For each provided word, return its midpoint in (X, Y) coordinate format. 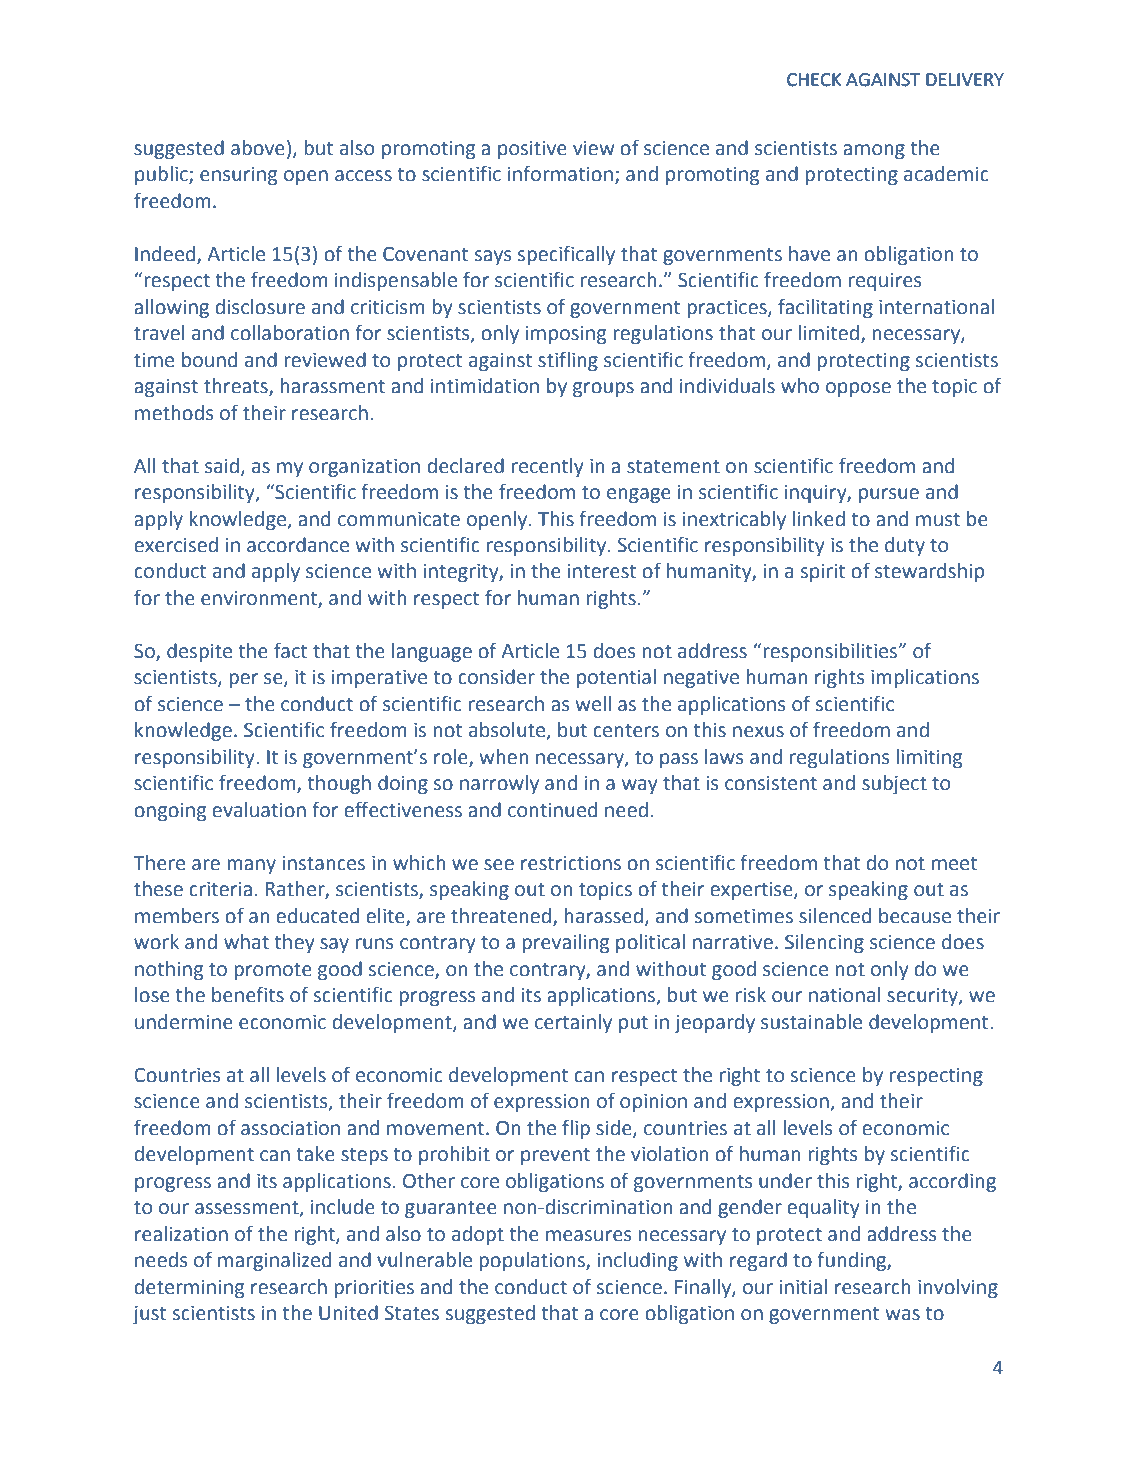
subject (894, 784)
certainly (573, 1023)
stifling (568, 361)
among (874, 151)
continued (552, 810)
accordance (298, 545)
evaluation (259, 810)
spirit (823, 573)
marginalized (274, 1261)
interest (602, 571)
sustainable (811, 1022)
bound (209, 360)
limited (830, 334)
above (258, 148)
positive (532, 150)
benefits (248, 994)
